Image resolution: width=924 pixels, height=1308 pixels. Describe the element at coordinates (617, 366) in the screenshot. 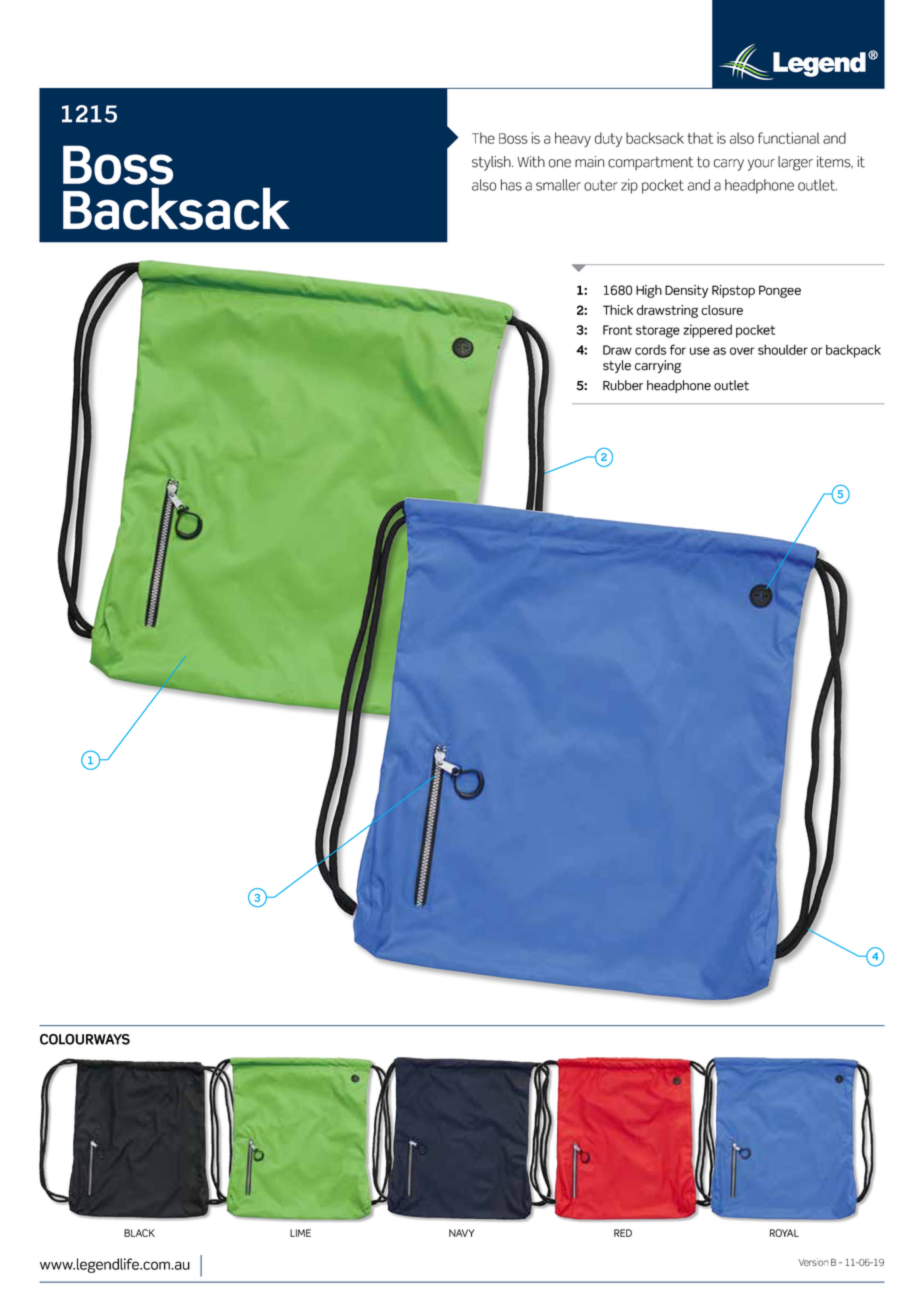

I see `style` at that location.
